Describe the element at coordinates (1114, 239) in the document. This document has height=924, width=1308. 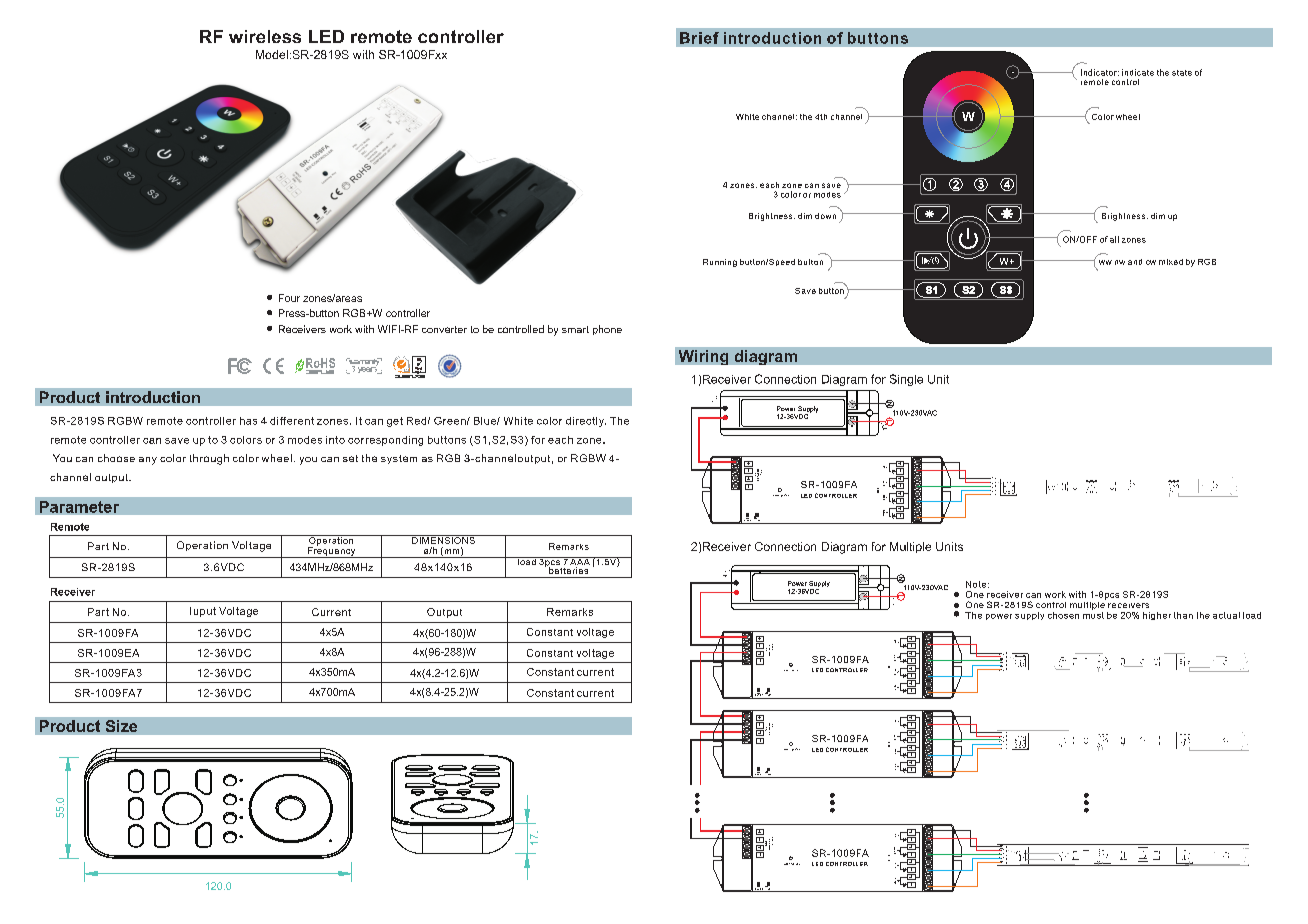
I see `all` at that location.
